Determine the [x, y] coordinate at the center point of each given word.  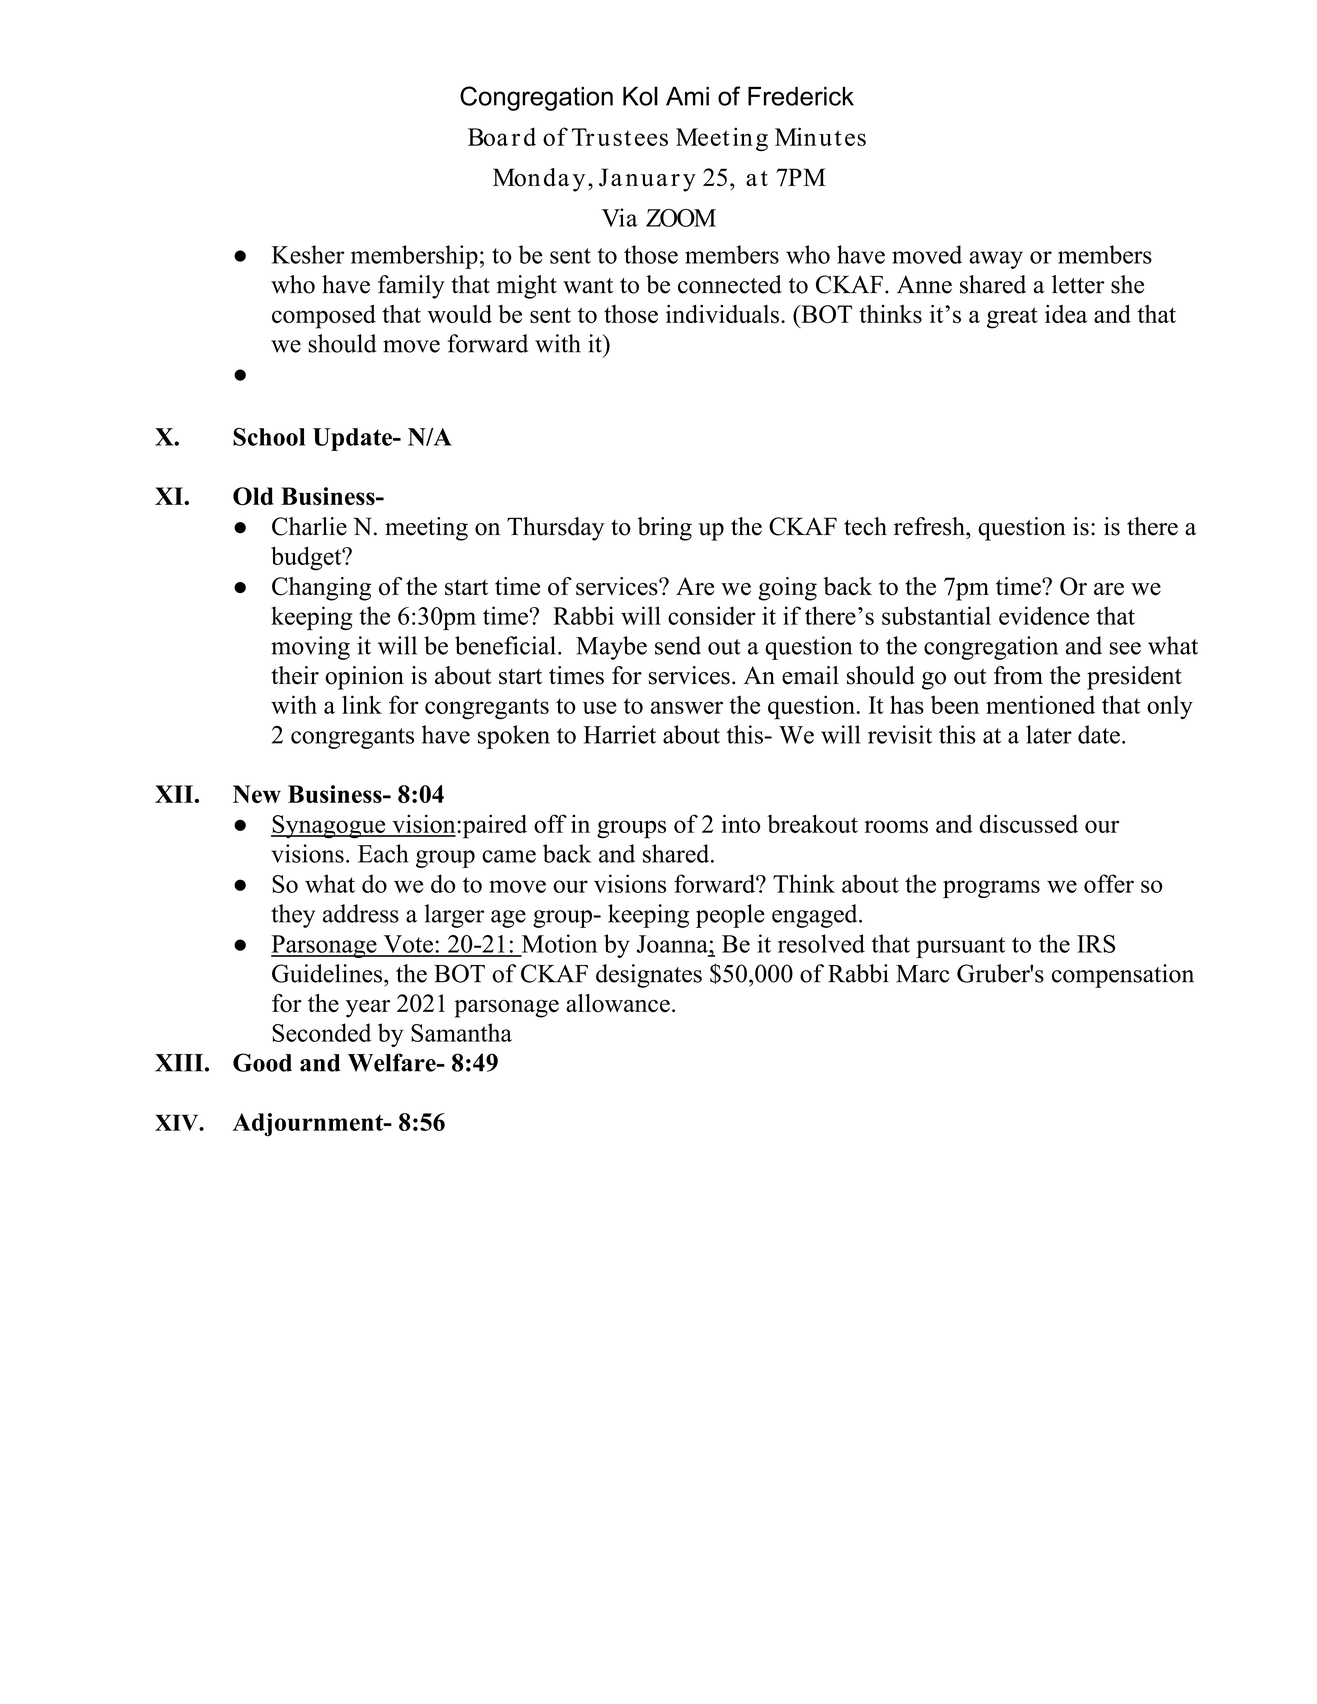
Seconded [321, 1032]
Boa [488, 137]
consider [712, 615]
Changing [321, 589]
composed [324, 317]
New [257, 794]
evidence [1044, 615]
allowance [618, 1003]
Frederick [801, 96]
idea [1066, 314]
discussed [1028, 823]
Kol [640, 96]
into [740, 823]
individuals [722, 314]
